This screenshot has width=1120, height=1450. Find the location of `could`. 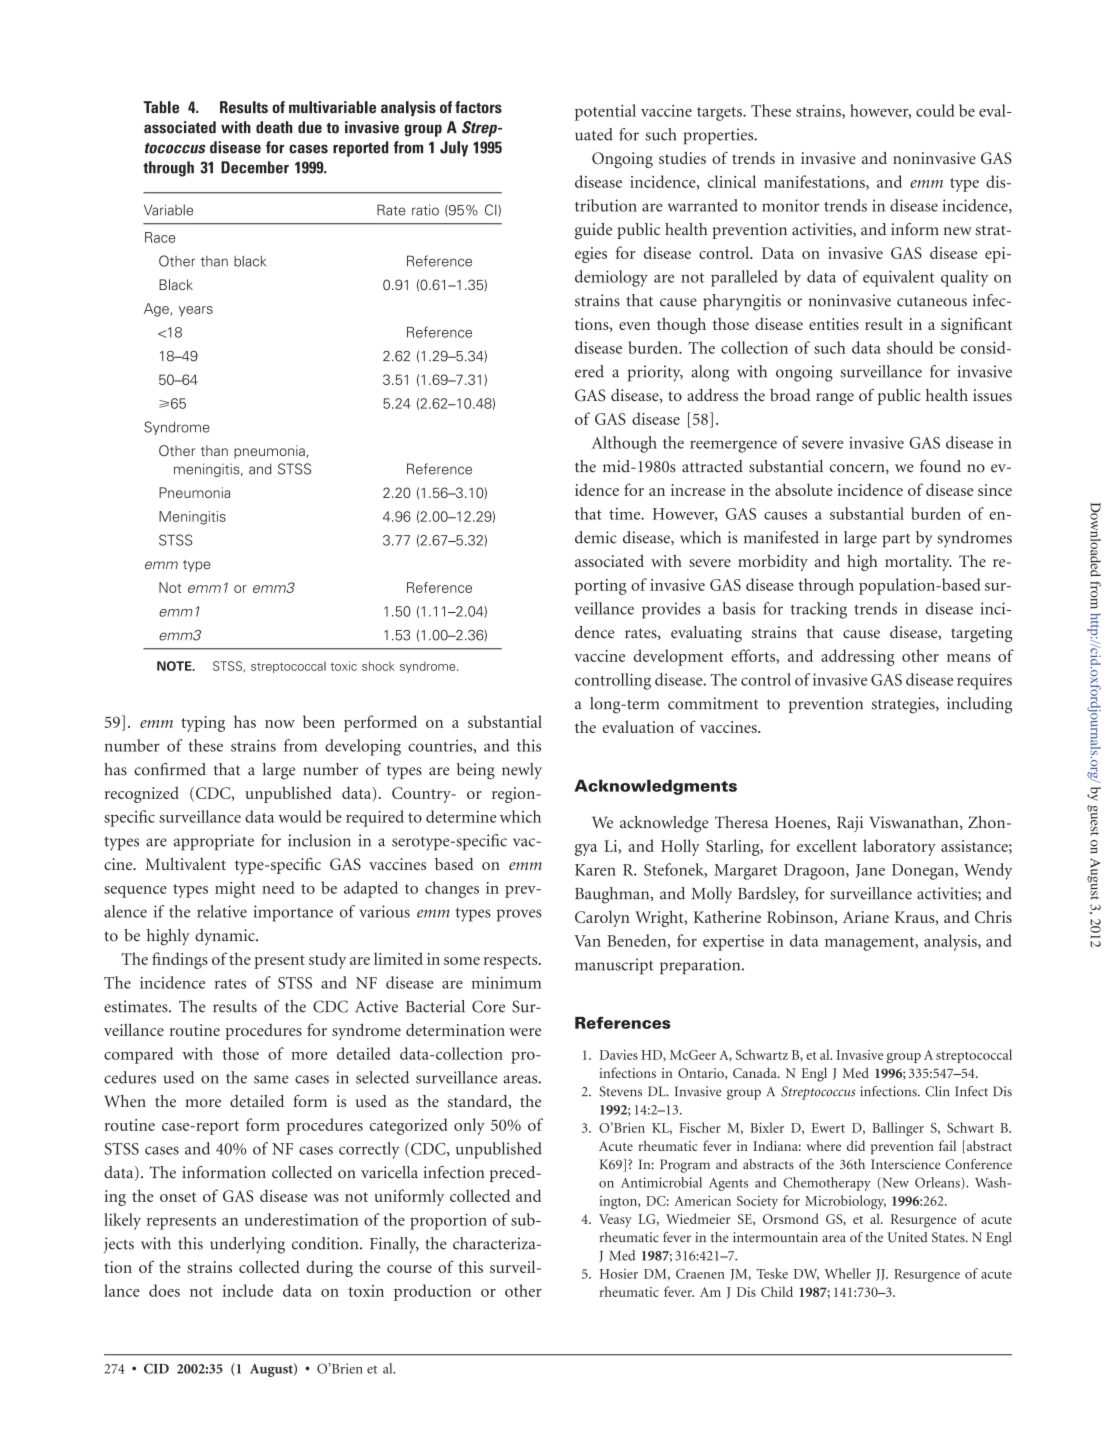

could is located at coordinates (935, 110).
